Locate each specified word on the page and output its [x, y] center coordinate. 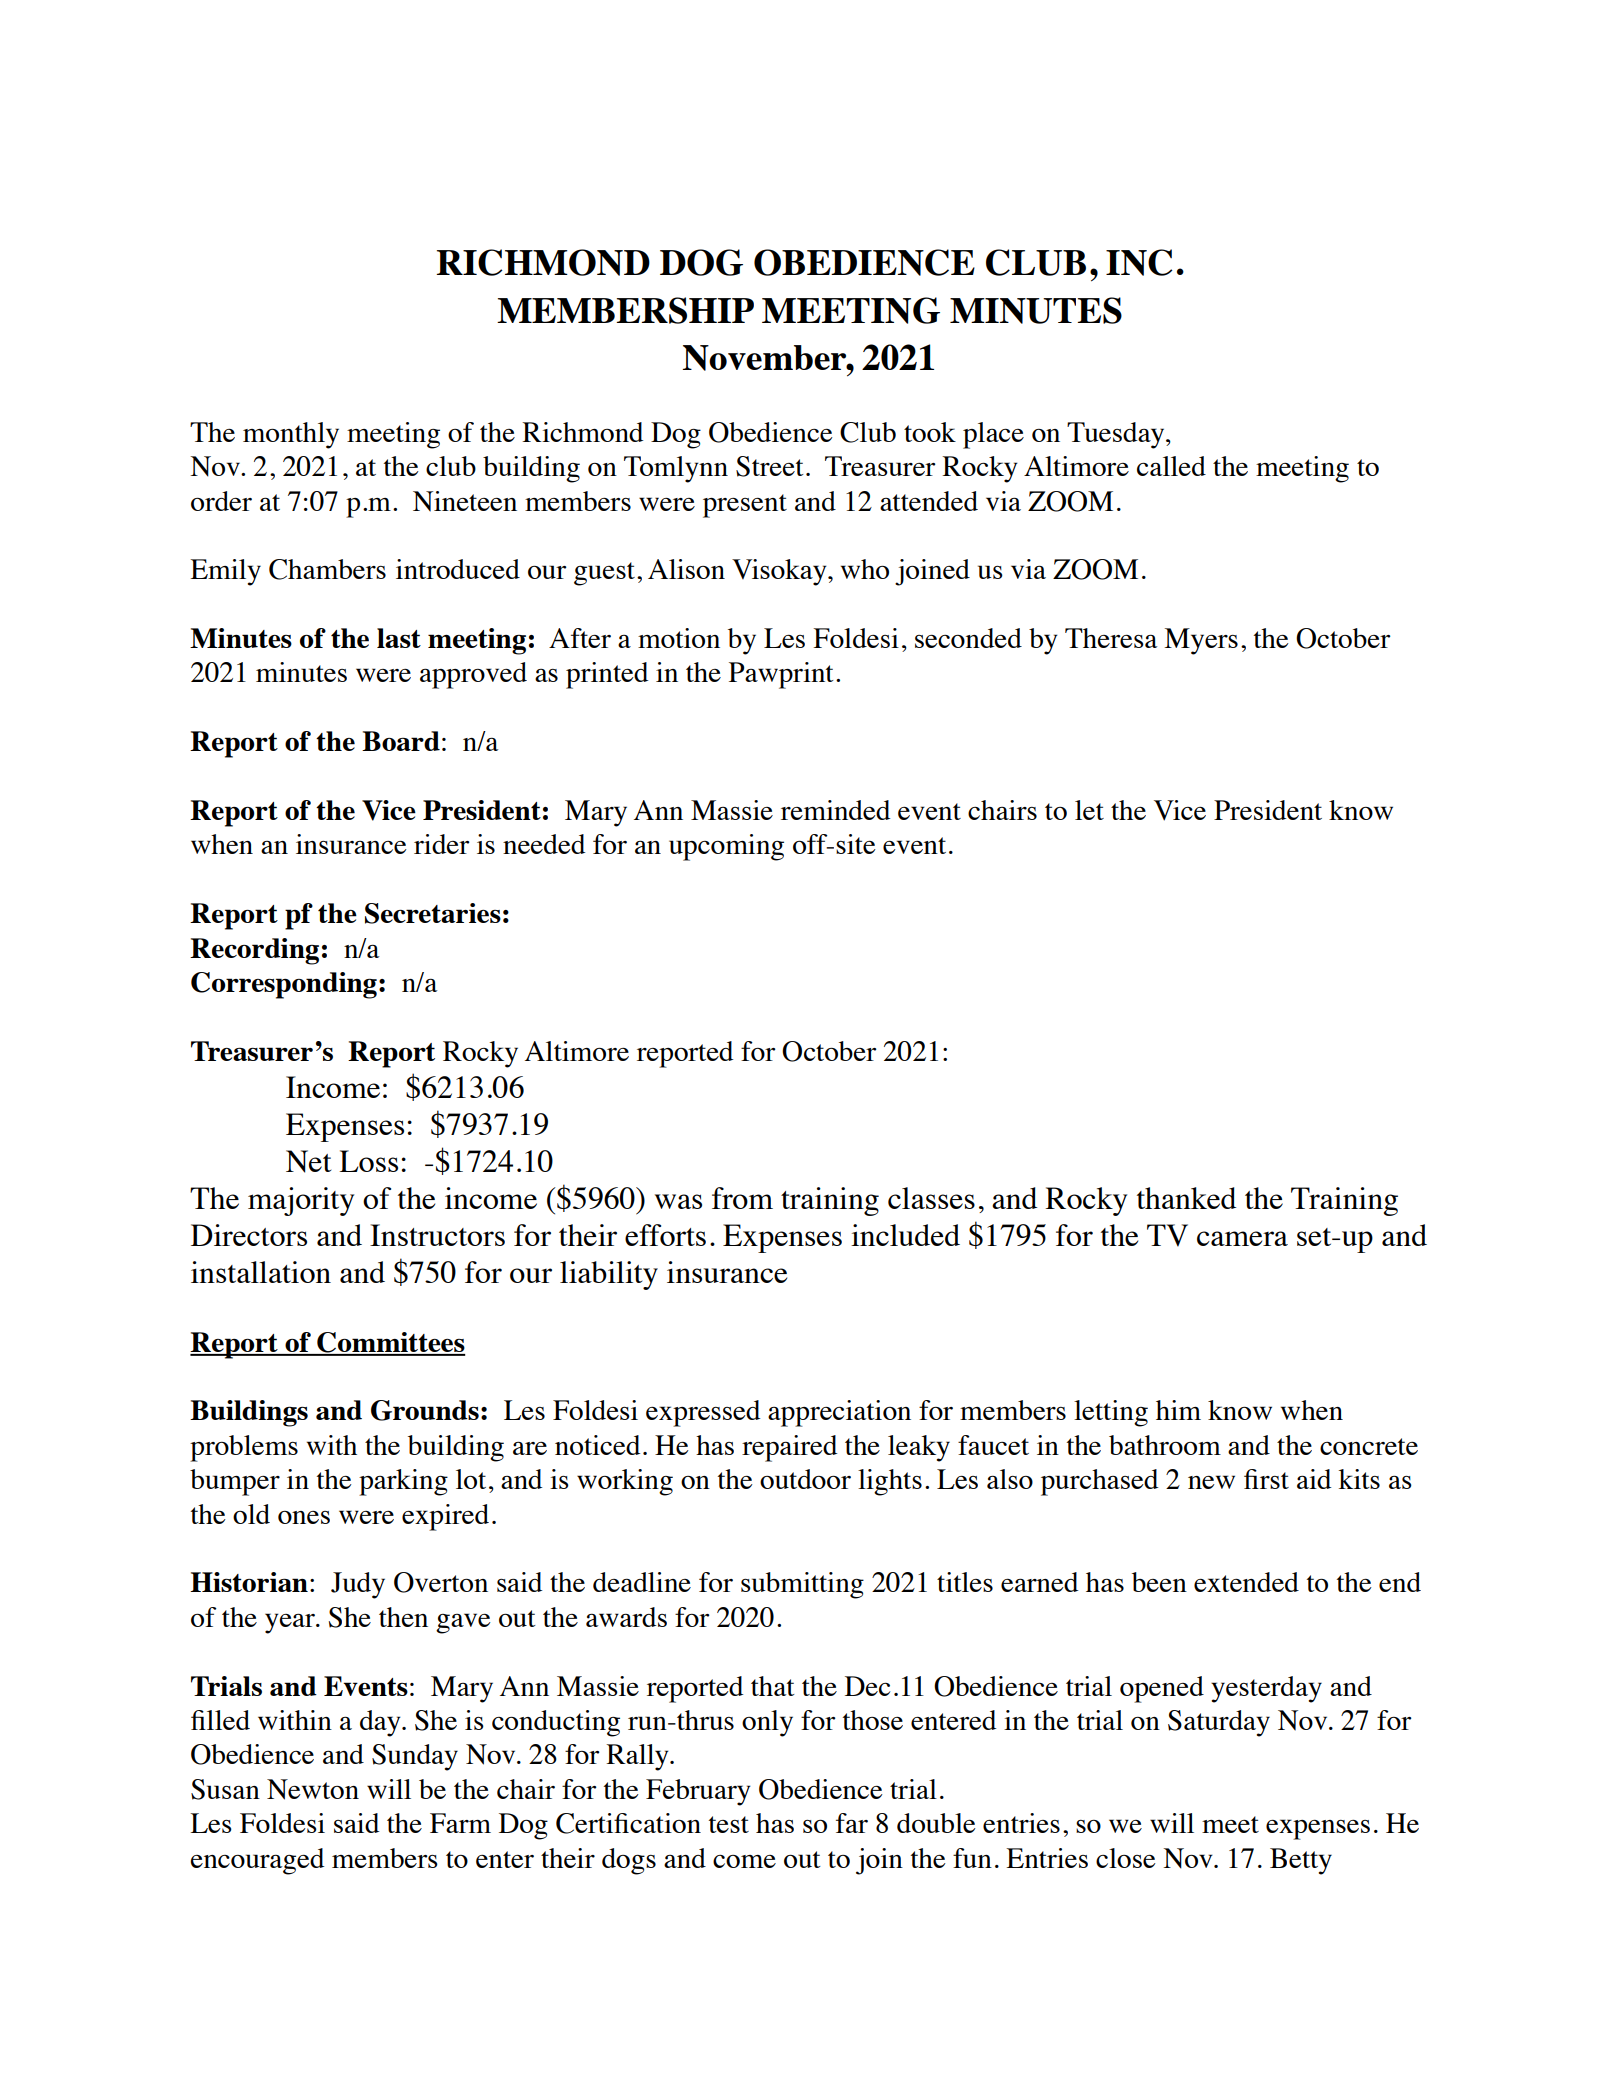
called [1171, 466]
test [729, 1824]
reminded [835, 810]
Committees [390, 1343]
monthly [291, 435]
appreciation [839, 1413]
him [1178, 1410]
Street [770, 466]
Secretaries [433, 913]
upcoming [726, 847]
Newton [313, 1789]
